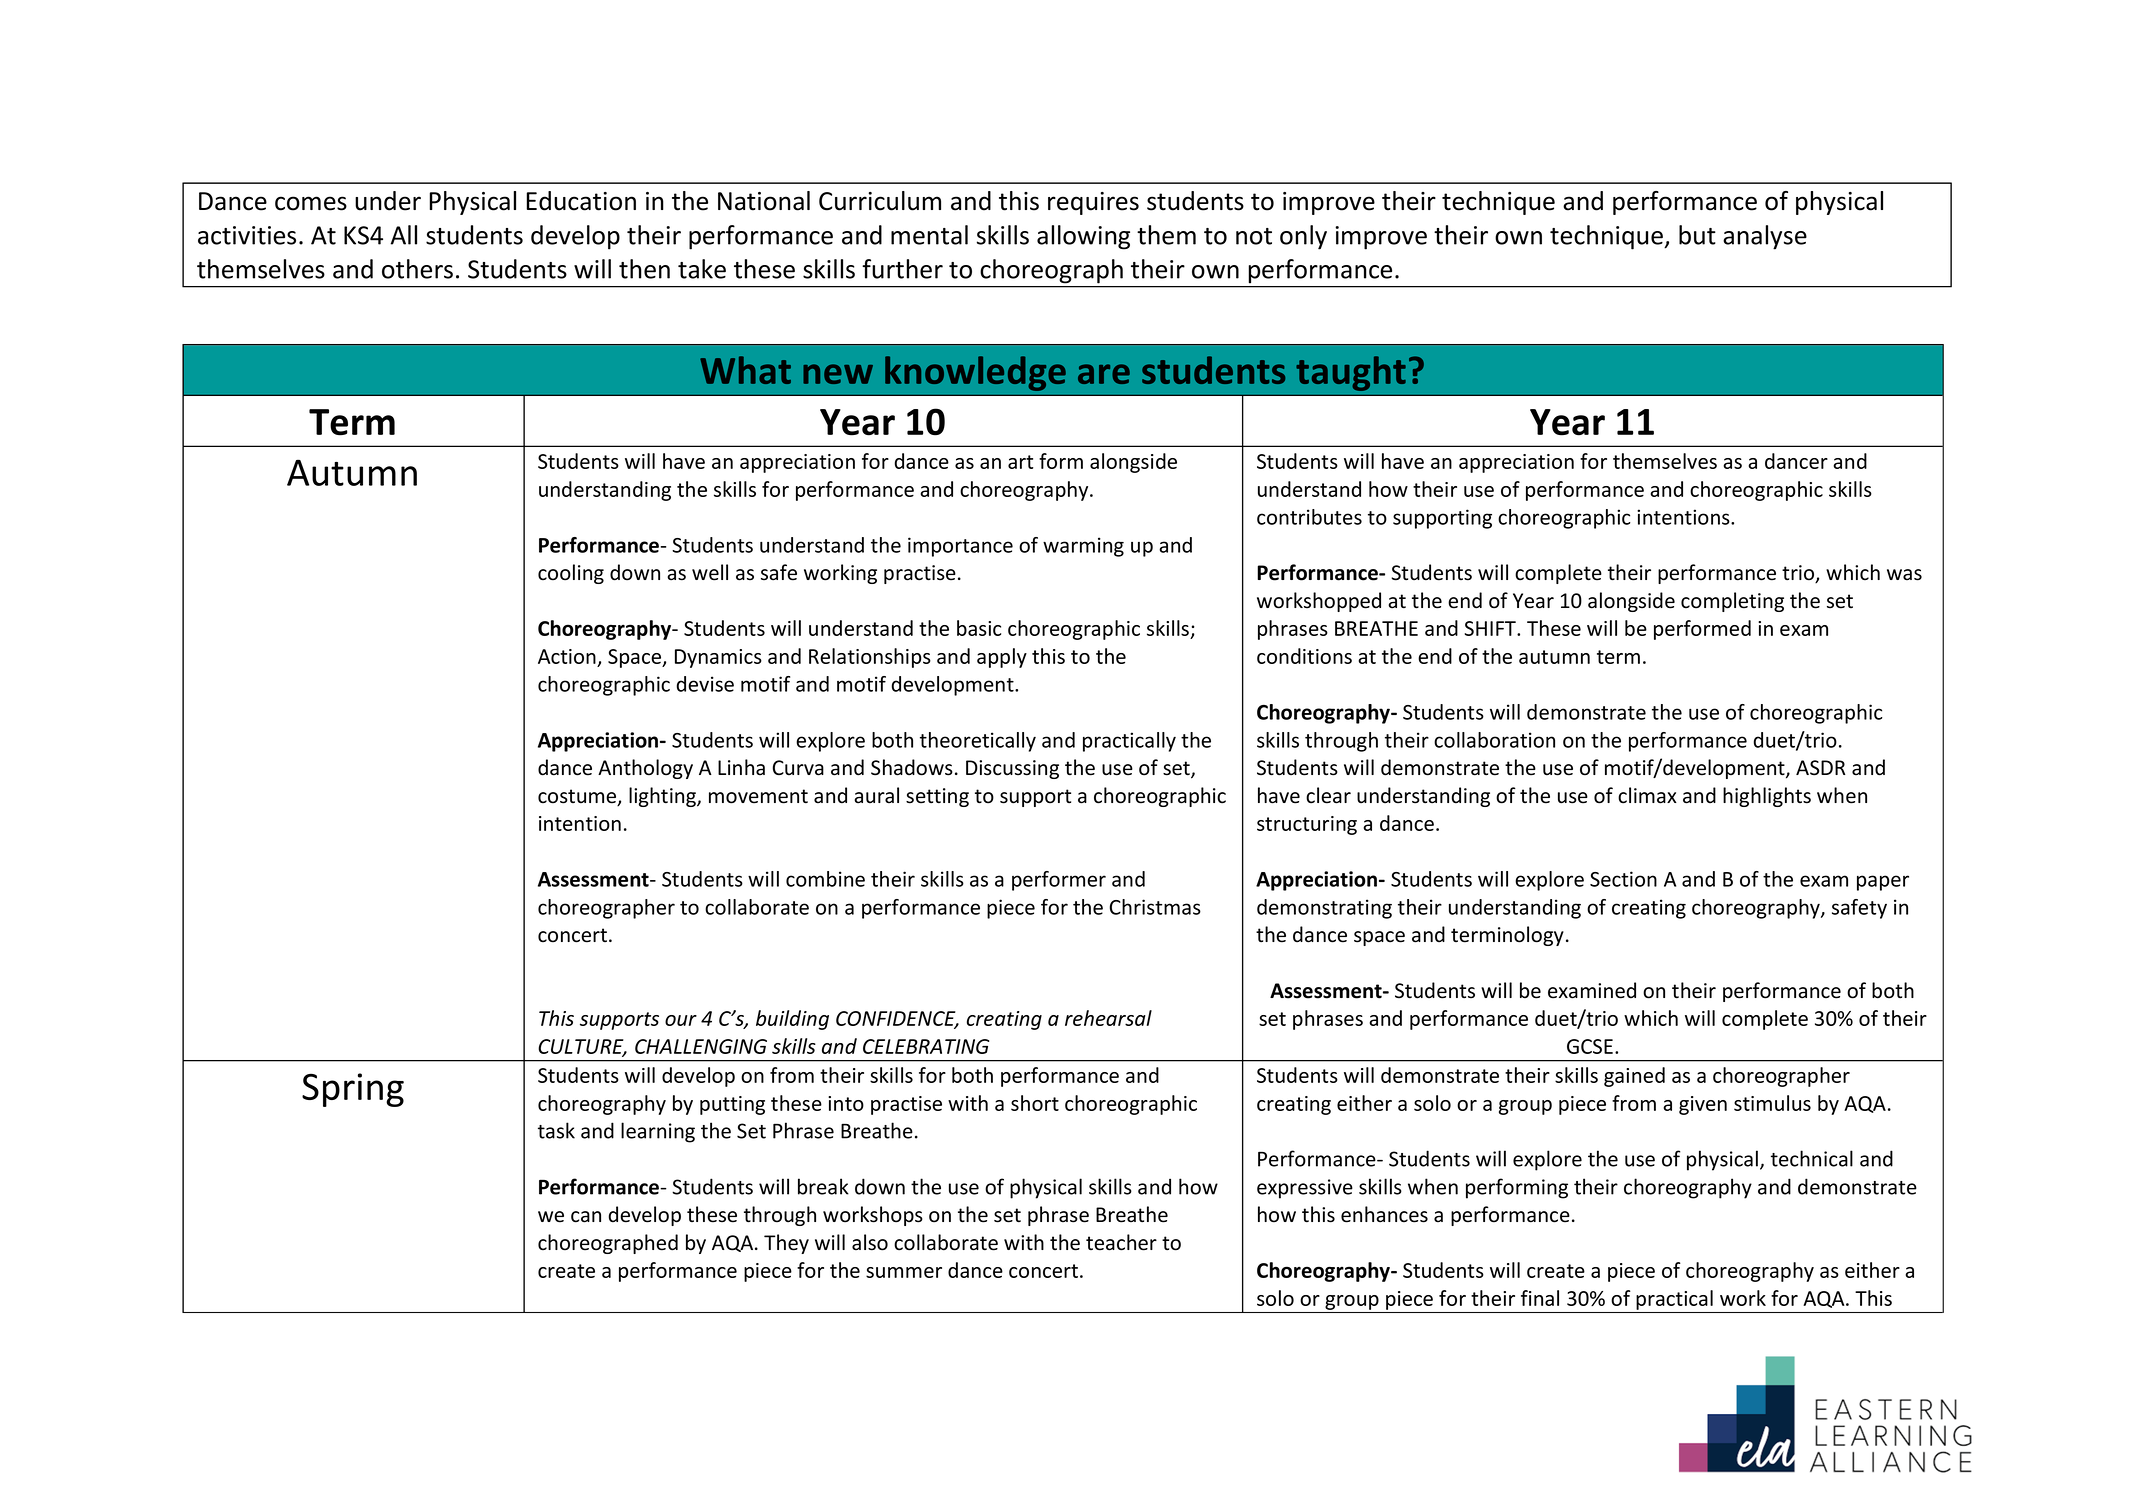  Describe the element at coordinates (417, 269) in the screenshot. I see `others` at that location.
